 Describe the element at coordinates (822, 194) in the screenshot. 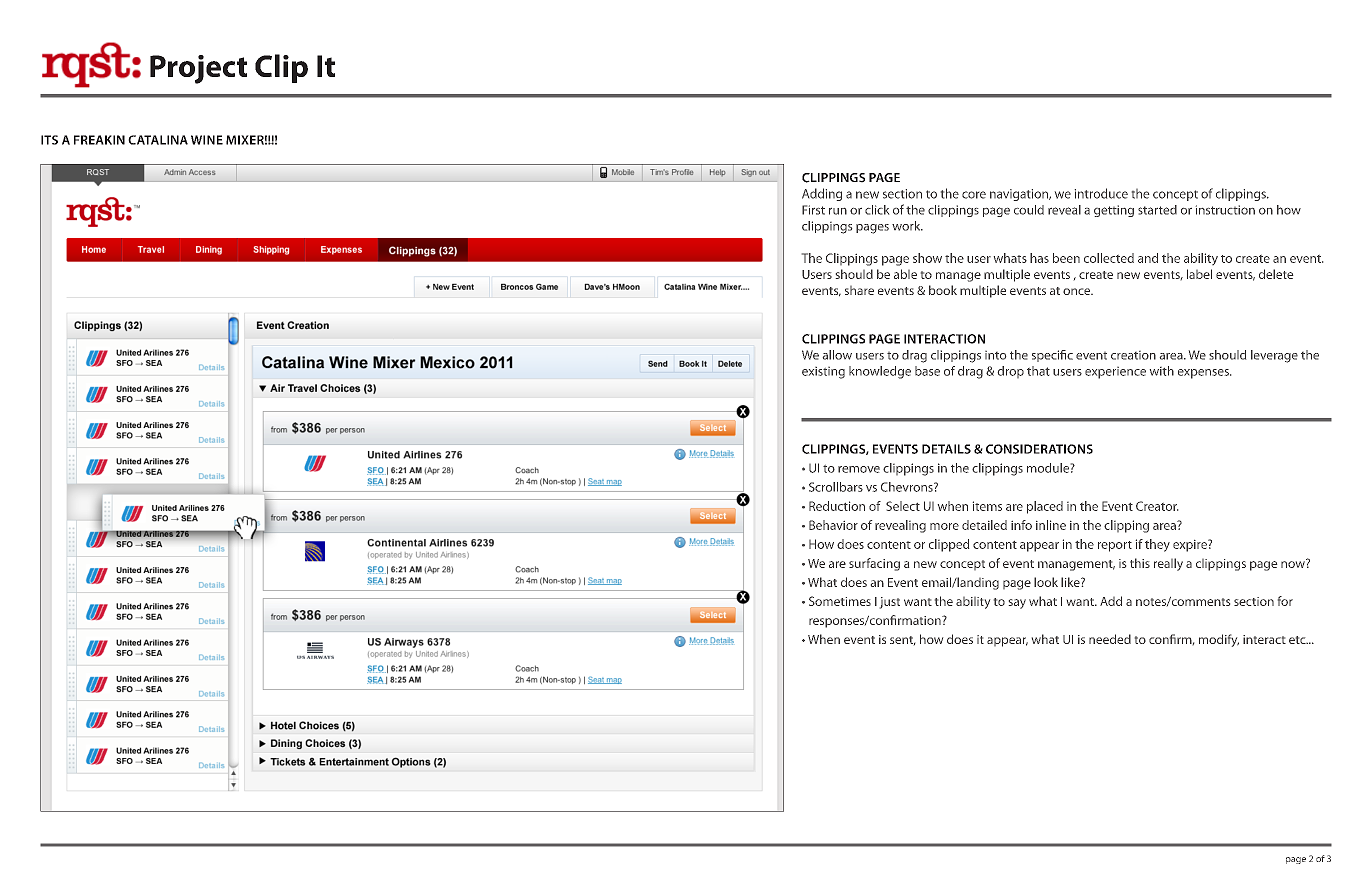

I see `Adding` at that location.
